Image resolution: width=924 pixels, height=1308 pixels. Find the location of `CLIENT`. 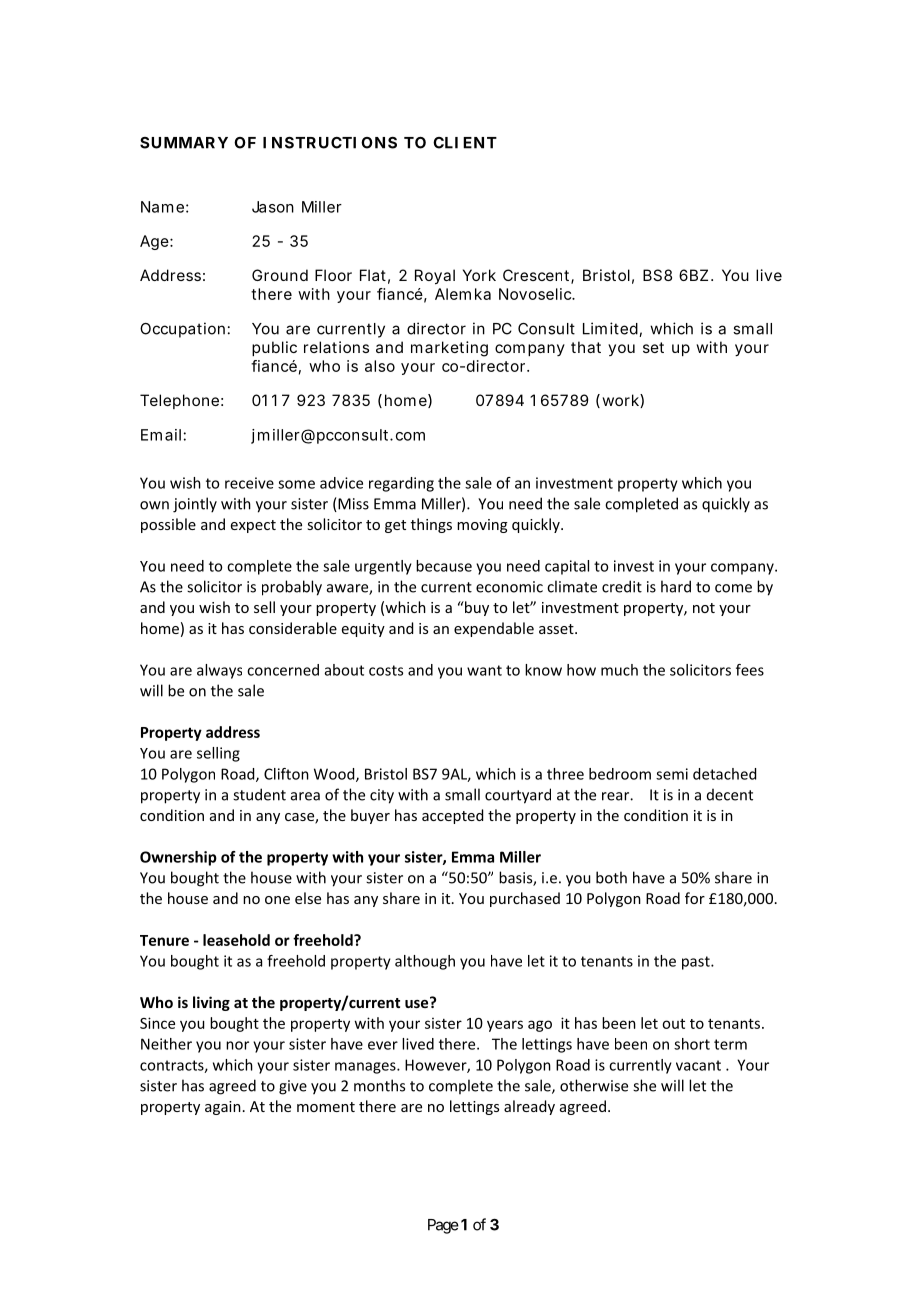

CLIENT is located at coordinates (465, 143).
